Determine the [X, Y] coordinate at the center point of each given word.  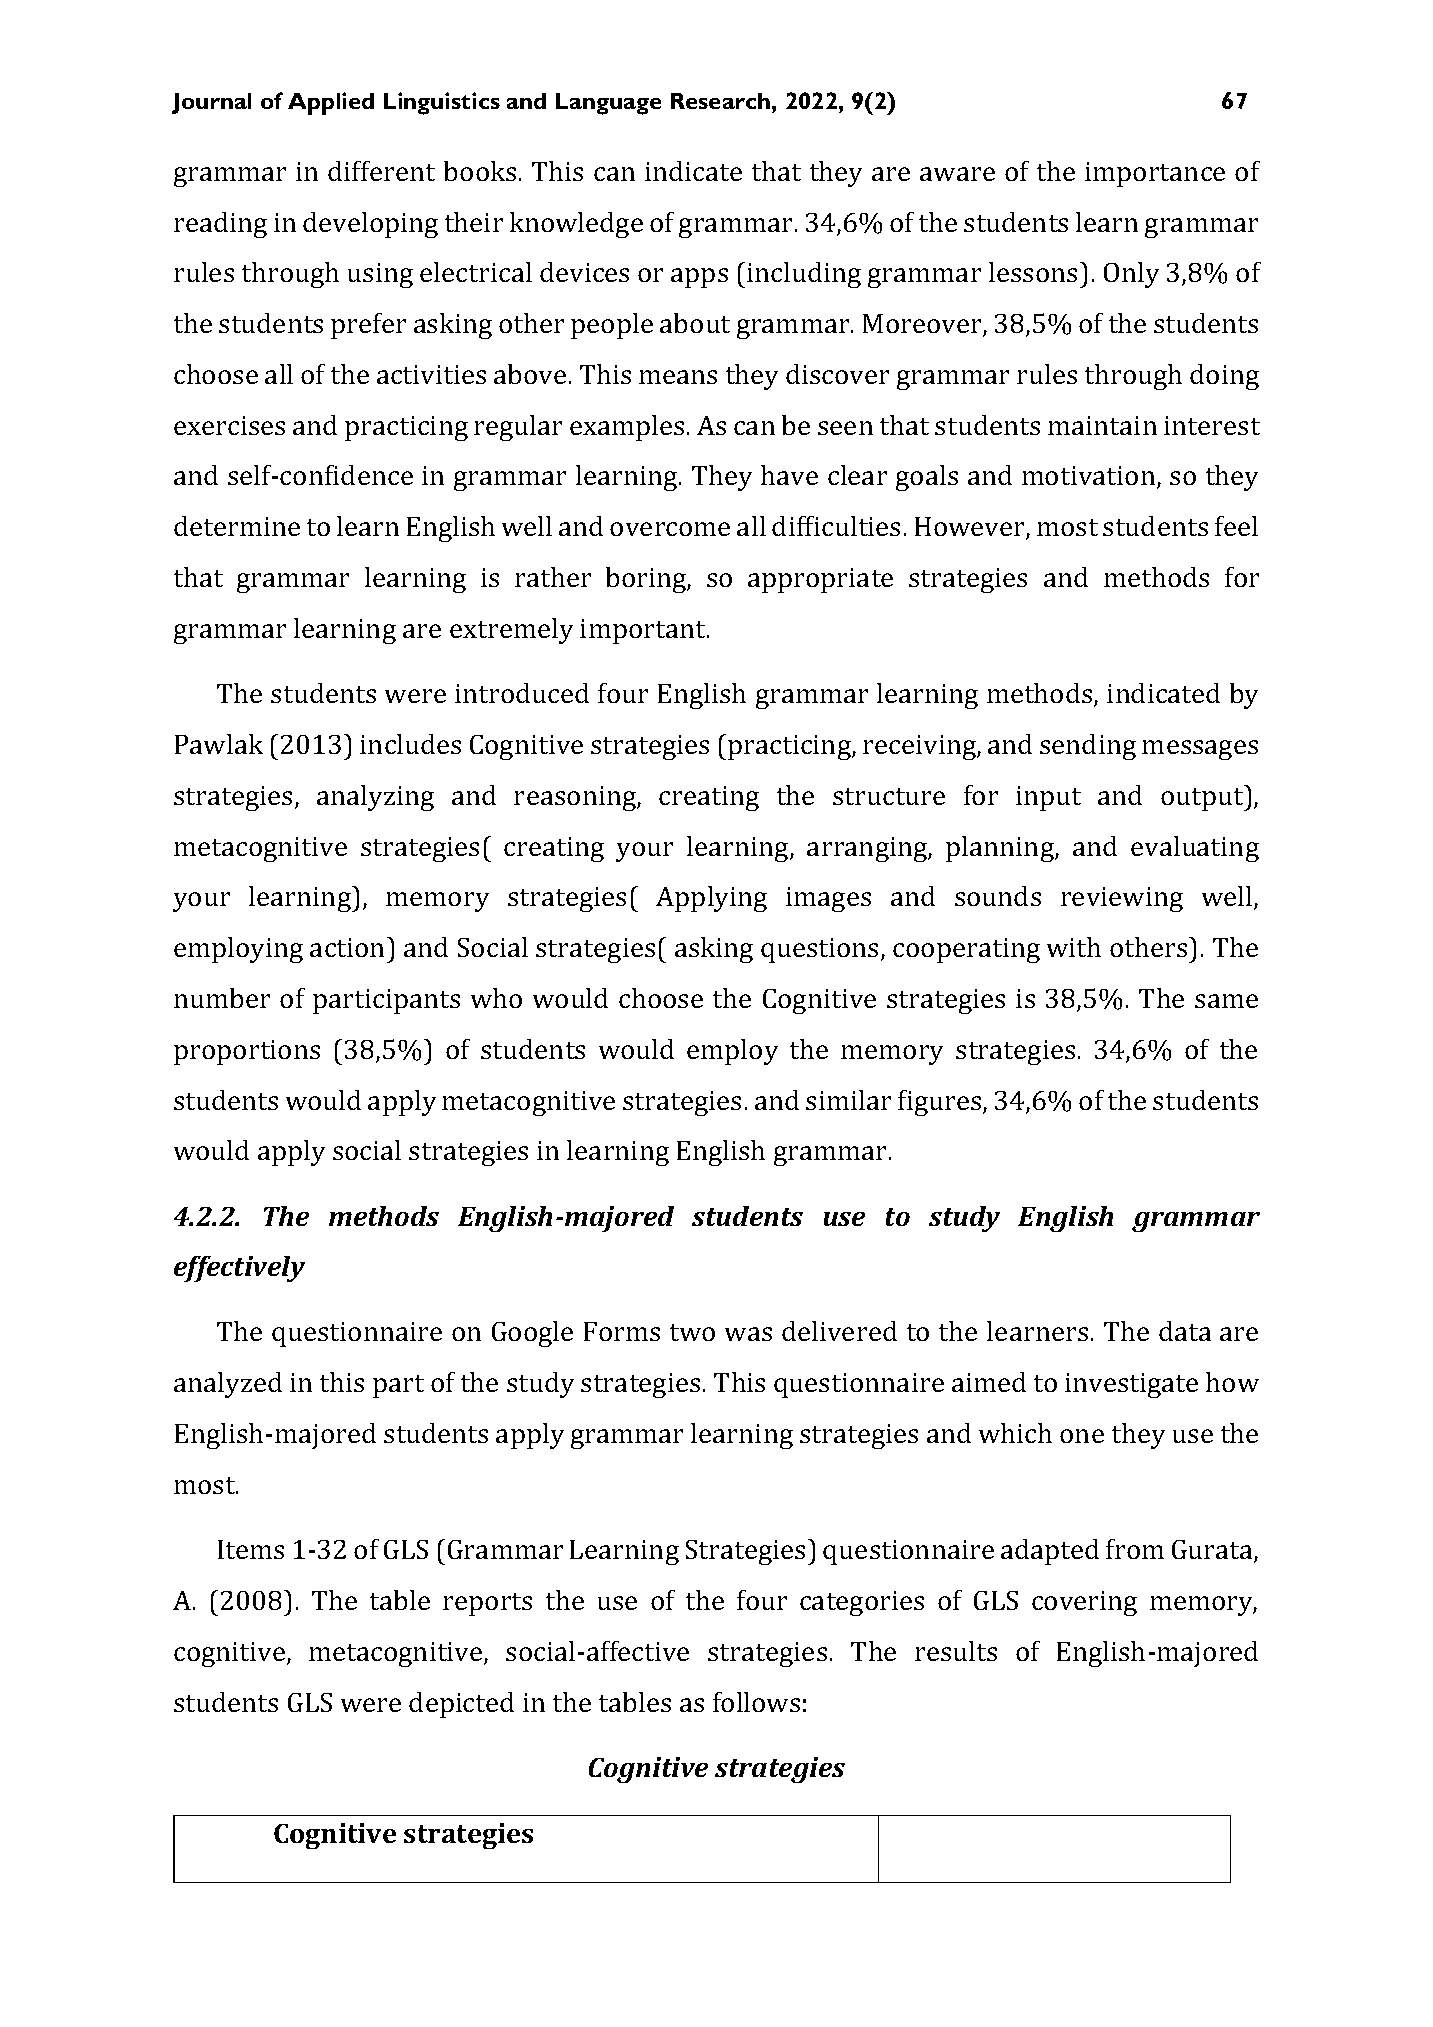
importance [1155, 174]
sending [1088, 747]
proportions [247, 1052]
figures [941, 1103]
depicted [461, 1705]
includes [410, 744]
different [381, 171]
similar [848, 1100]
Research [722, 101]
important [644, 631]
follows [756, 1702]
